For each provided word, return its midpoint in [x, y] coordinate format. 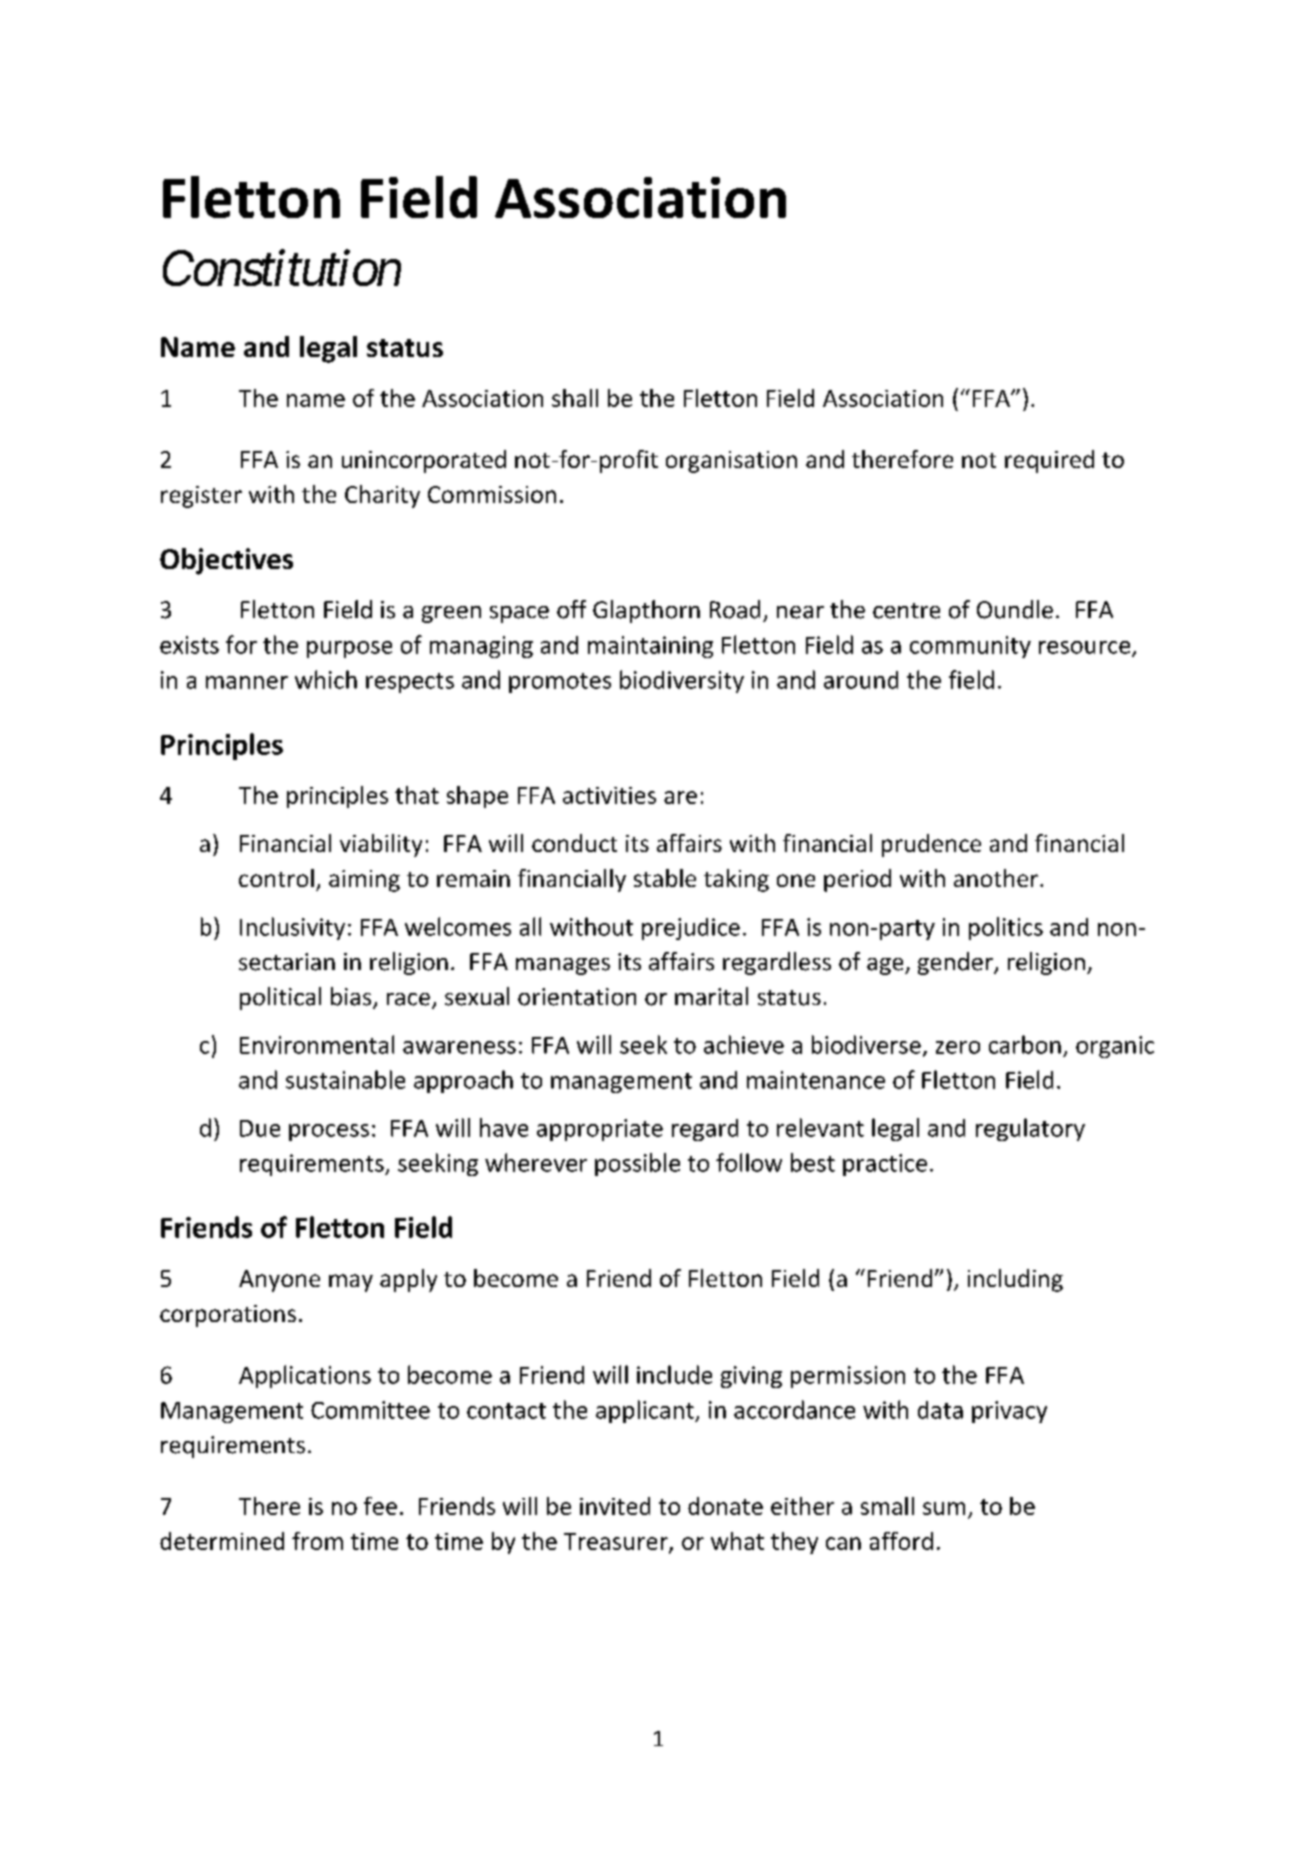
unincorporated [424, 461]
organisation [731, 462]
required [1049, 461]
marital [711, 996]
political [280, 998]
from [317, 1541]
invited [615, 1506]
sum [944, 1508]
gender [956, 963]
